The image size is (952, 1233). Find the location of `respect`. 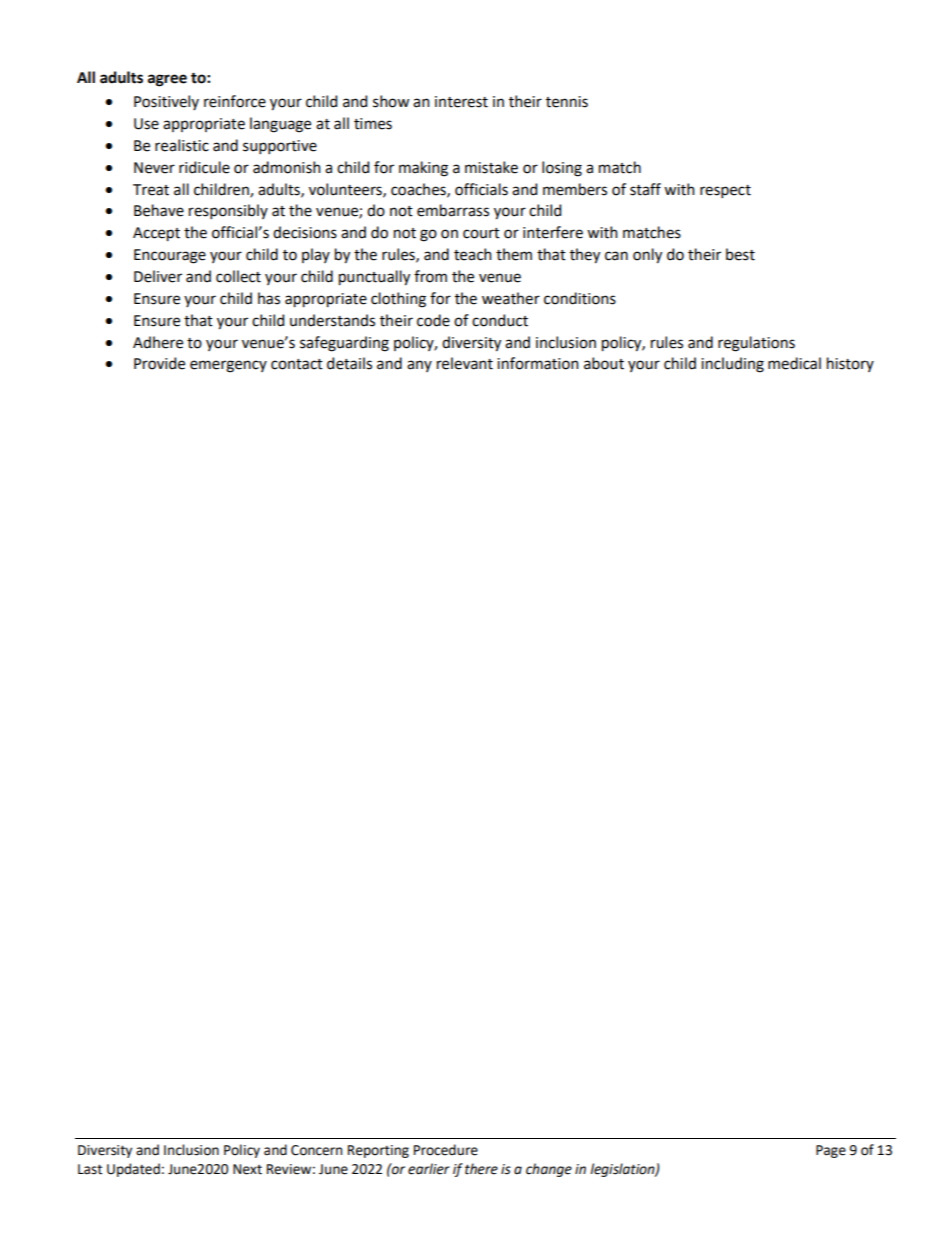

respect is located at coordinates (725, 191).
